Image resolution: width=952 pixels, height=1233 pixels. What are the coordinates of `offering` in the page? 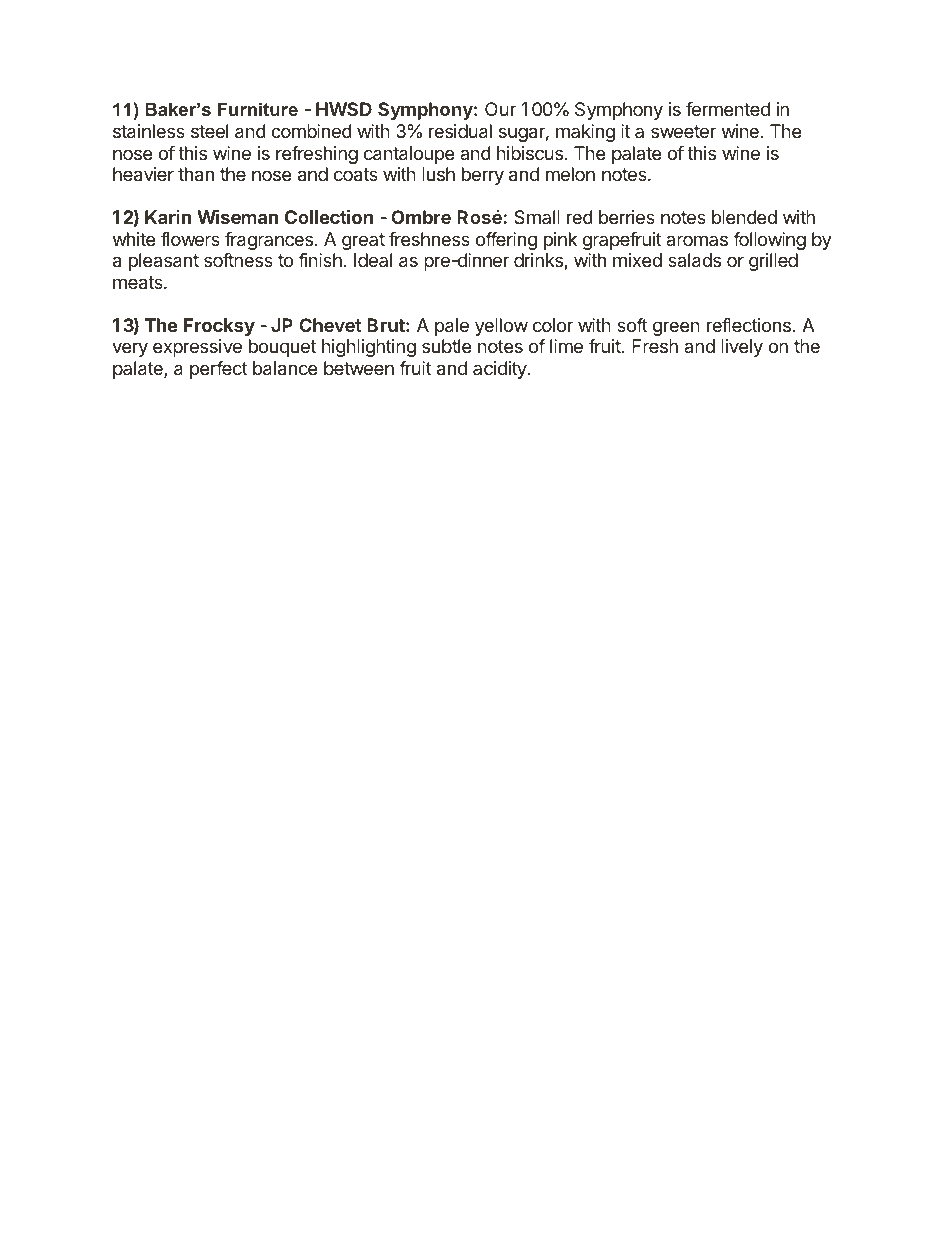 It's located at (506, 241).
